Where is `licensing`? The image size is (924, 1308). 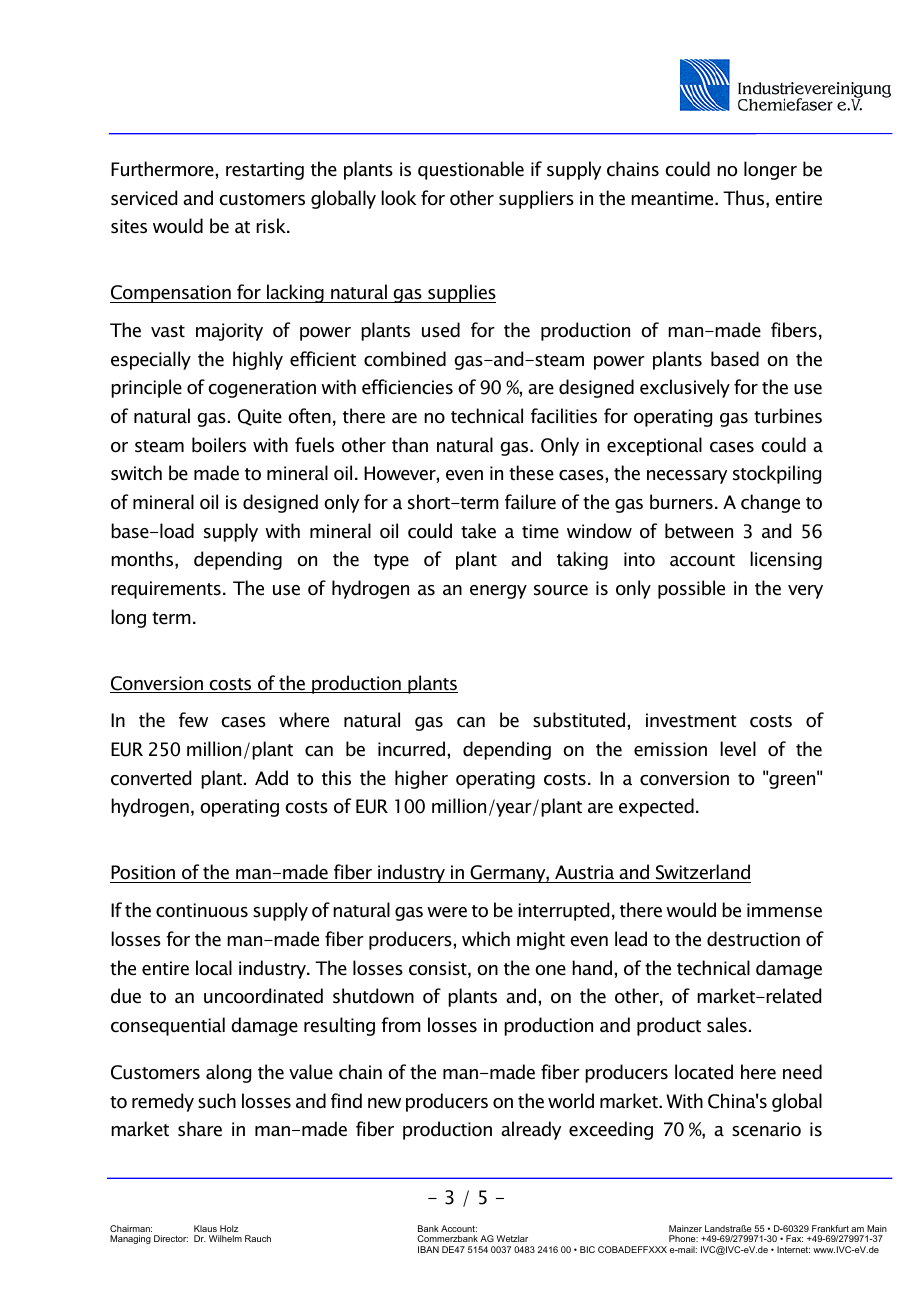
licensing is located at coordinates (786, 560).
